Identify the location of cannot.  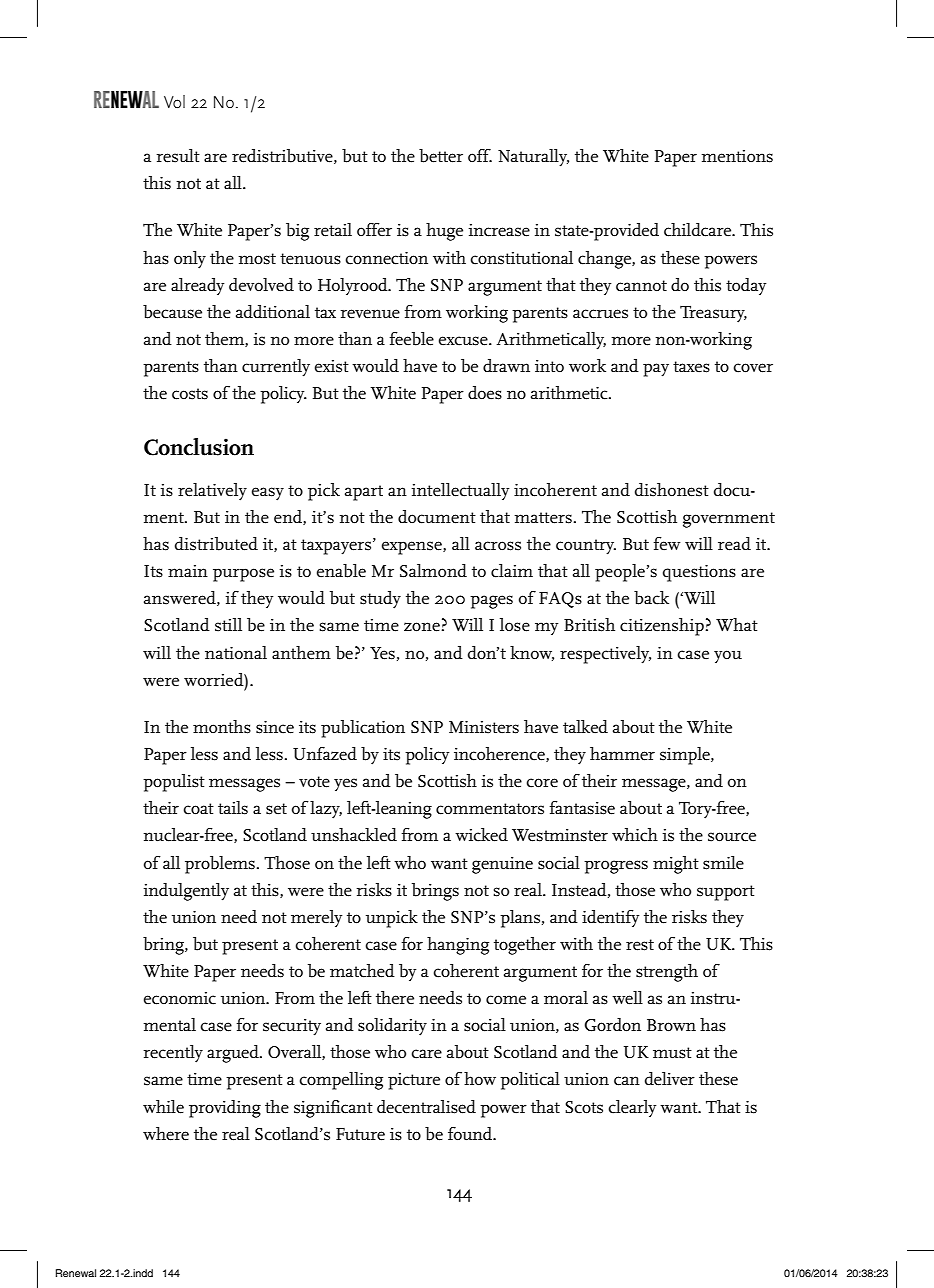
(641, 286).
